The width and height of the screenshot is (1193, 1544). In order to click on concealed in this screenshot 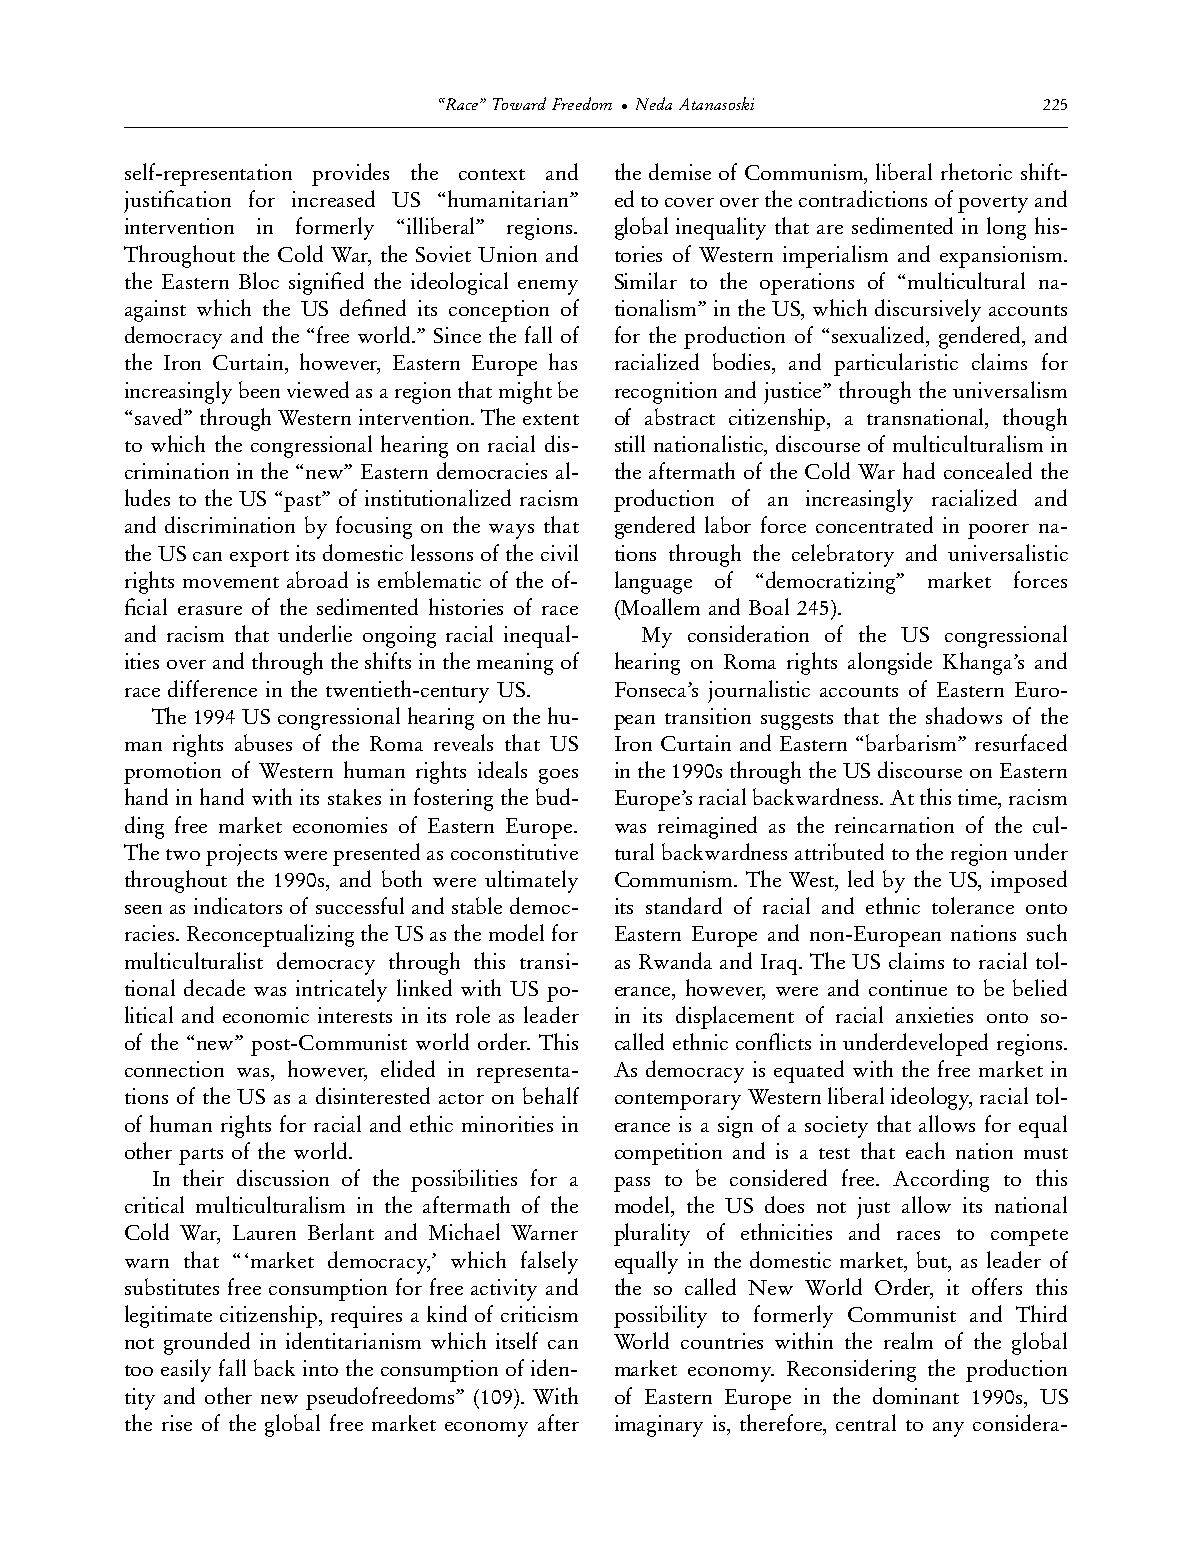, I will do `click(988, 470)`.
